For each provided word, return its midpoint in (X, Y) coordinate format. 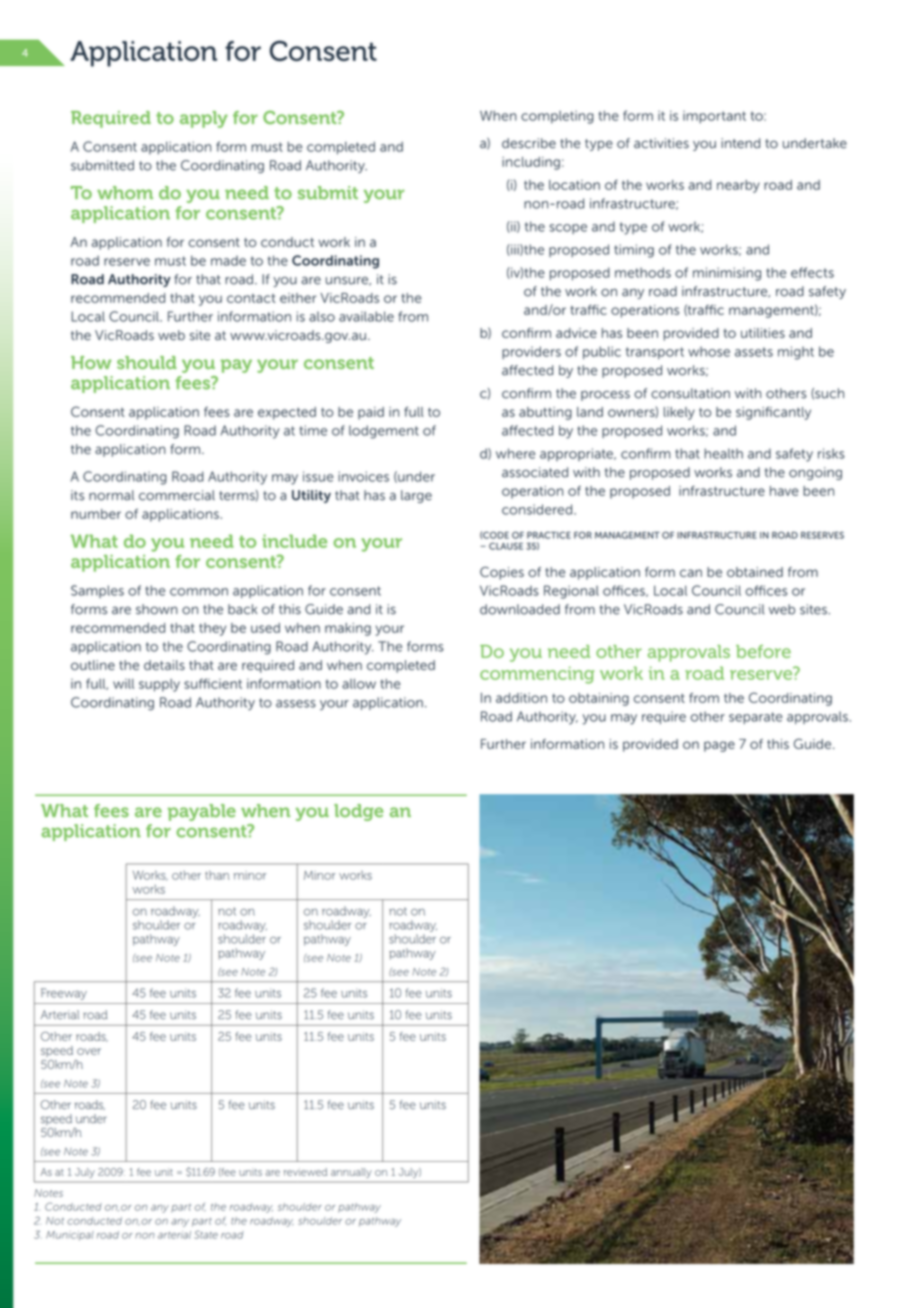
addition (521, 698)
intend (740, 143)
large (416, 496)
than (217, 875)
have (784, 491)
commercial (177, 495)
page (719, 746)
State (206, 1234)
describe (529, 143)
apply (204, 119)
